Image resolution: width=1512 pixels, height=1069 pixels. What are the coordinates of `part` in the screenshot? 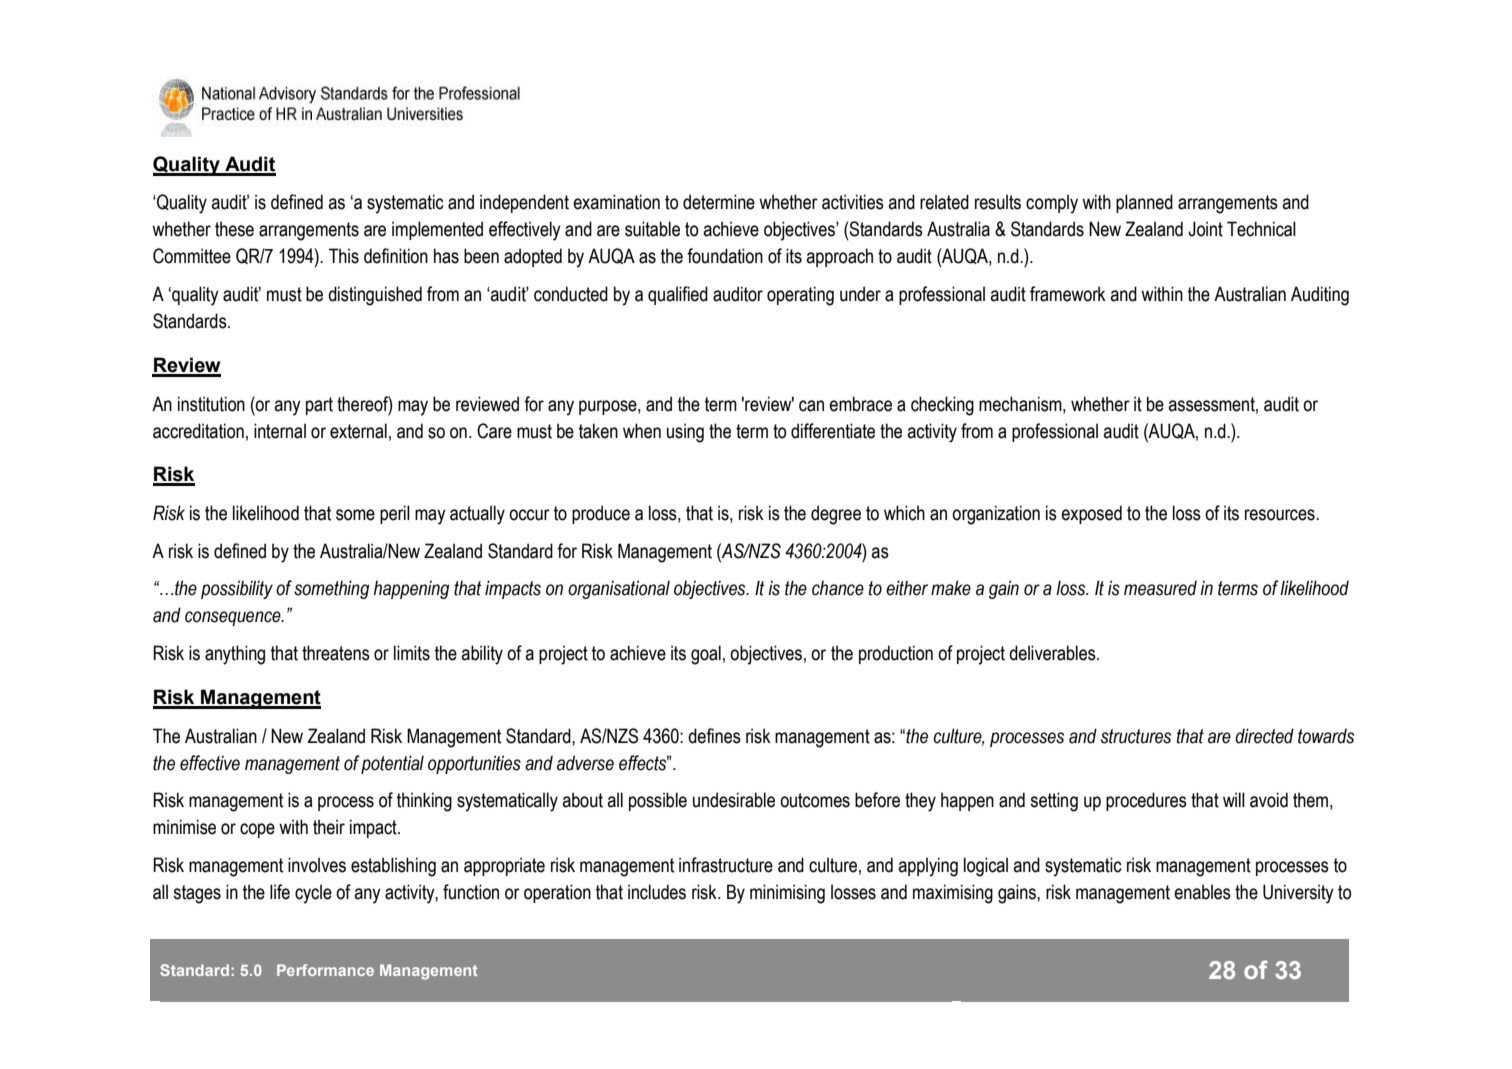 It's located at (319, 406).
